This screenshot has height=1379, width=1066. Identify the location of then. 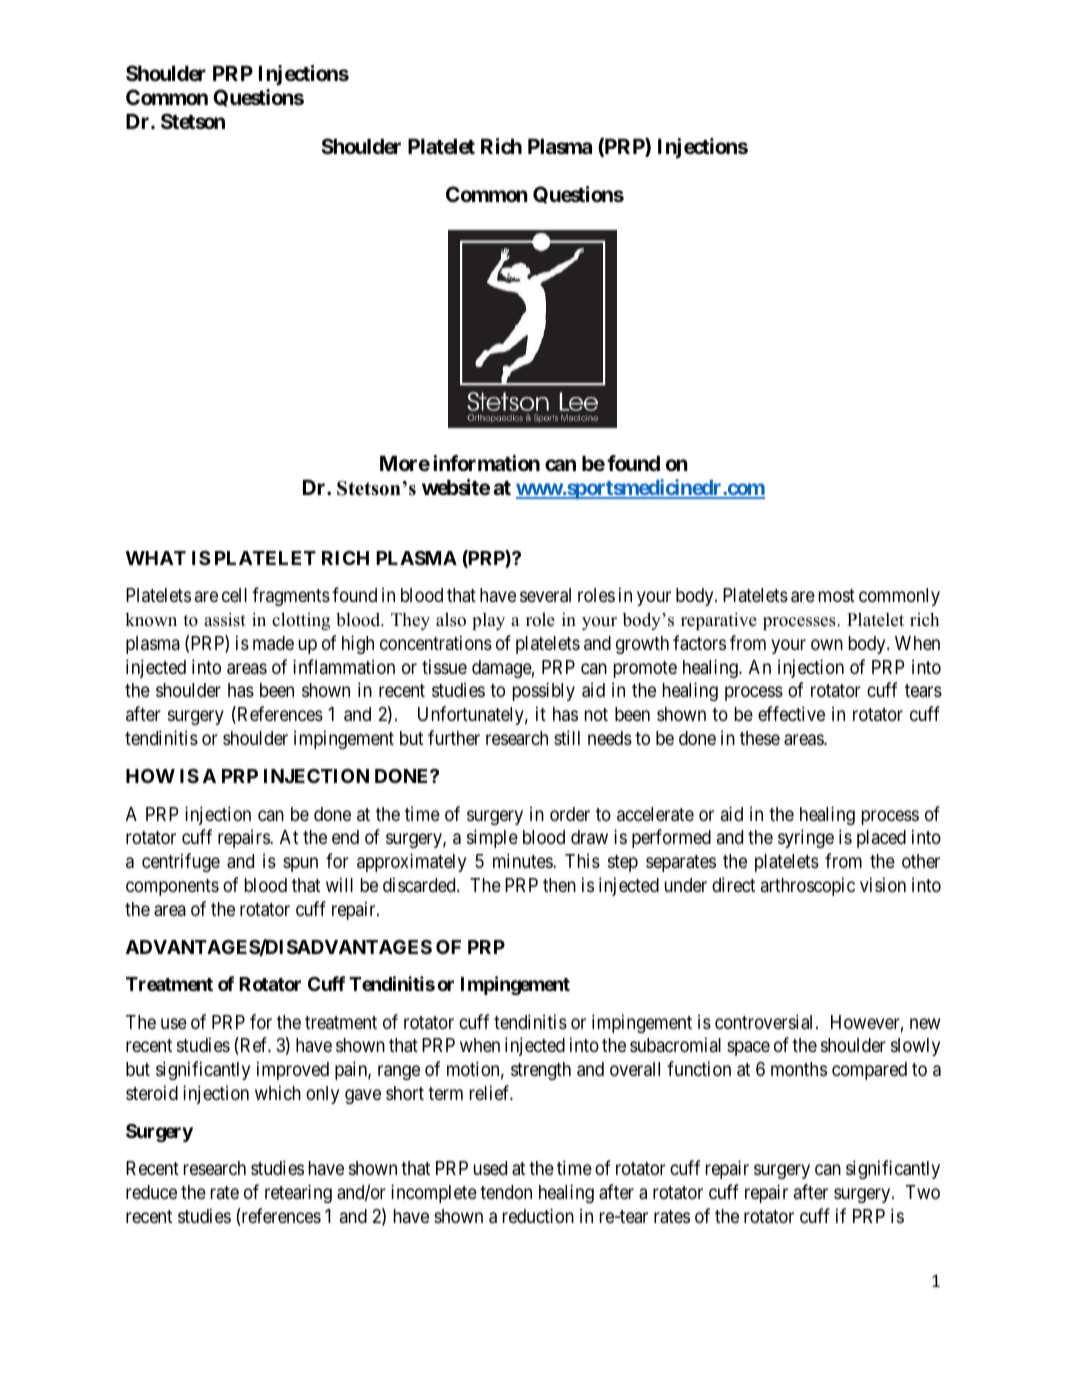
(559, 885).
